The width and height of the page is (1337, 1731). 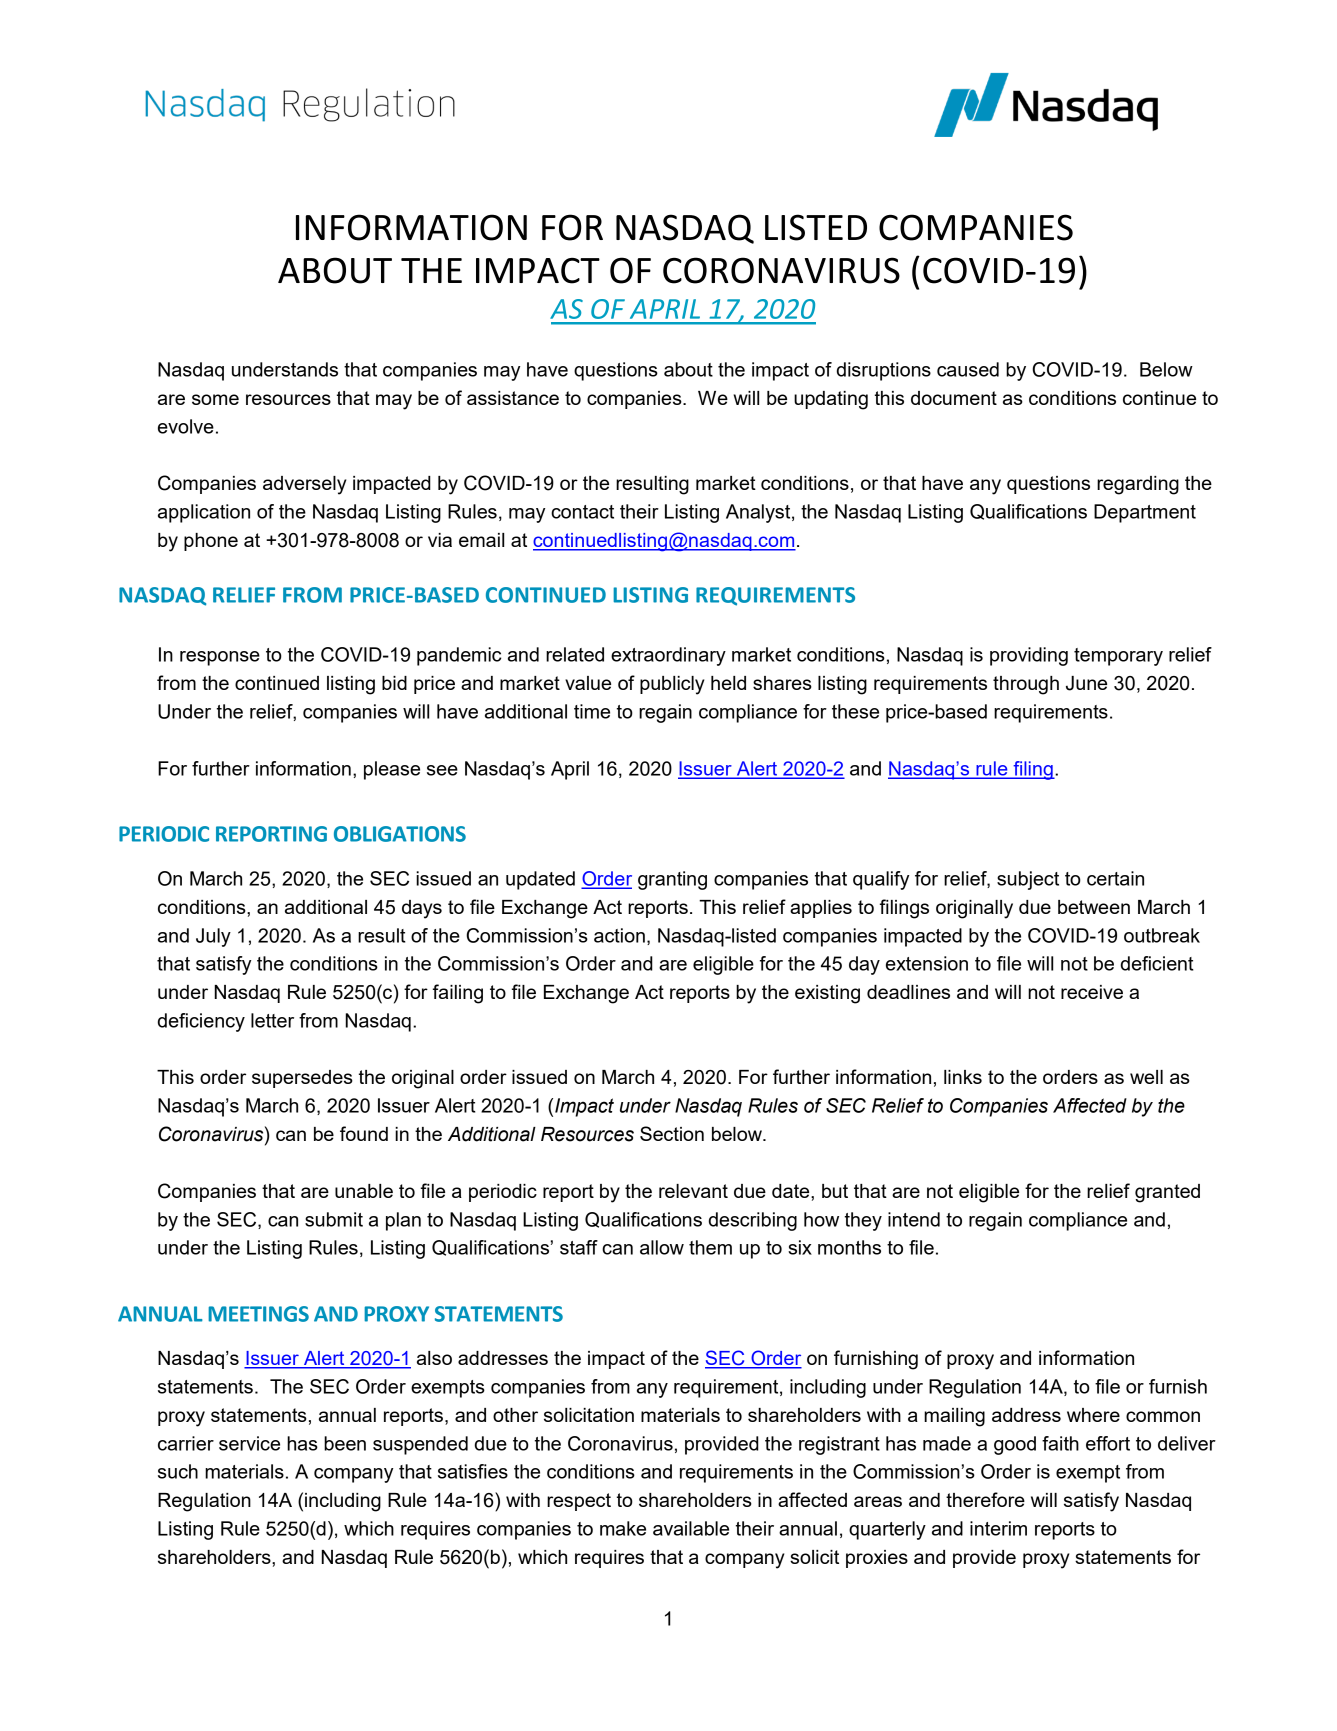 I want to click on some, so click(x=215, y=399).
